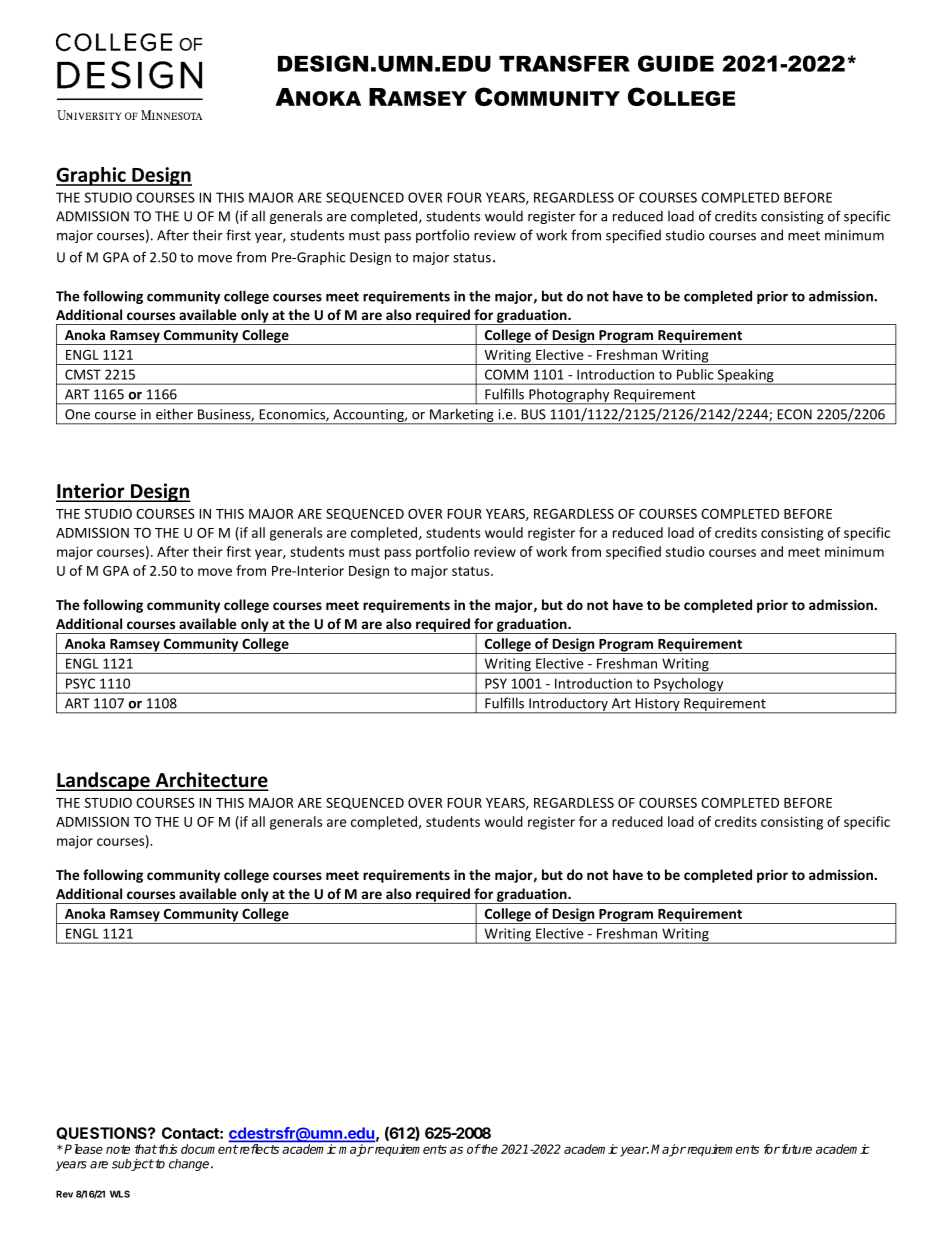  I want to click on GUIDE, so click(676, 63).
